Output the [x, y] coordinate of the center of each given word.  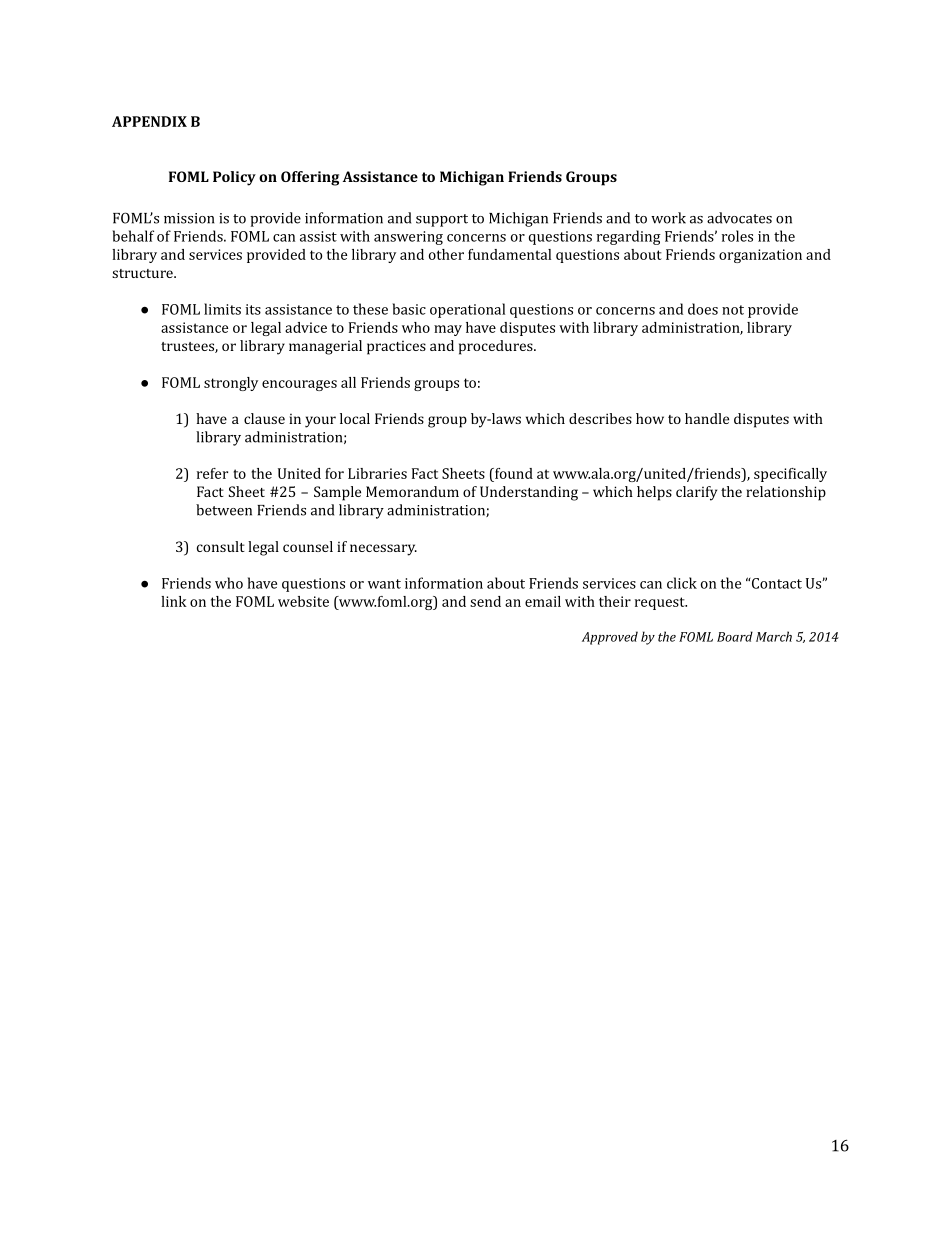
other [446, 254]
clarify [696, 493]
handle [707, 418]
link [174, 601]
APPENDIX [149, 121]
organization [760, 256]
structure [143, 273]
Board [735, 636]
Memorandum [412, 491]
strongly [231, 384]
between [224, 510]
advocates [739, 218]
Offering [310, 178]
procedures [497, 347]
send [485, 601]
